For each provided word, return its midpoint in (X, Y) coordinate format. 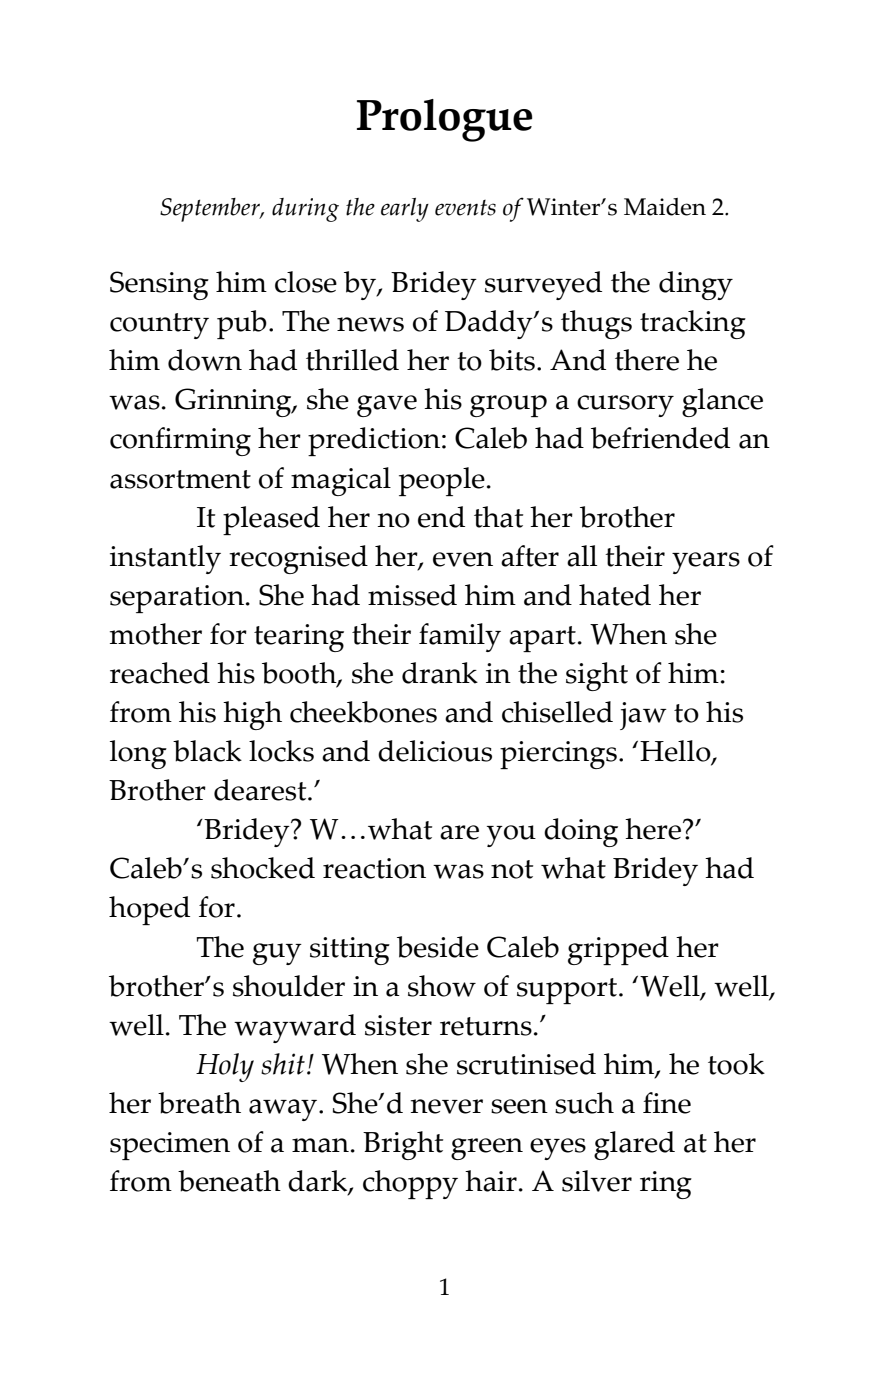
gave (387, 406)
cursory (625, 406)
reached (160, 673)
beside (438, 947)
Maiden (665, 207)
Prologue (444, 120)
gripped (618, 950)
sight (597, 676)
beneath (229, 1181)
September (211, 210)
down (205, 360)
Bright (403, 1145)
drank (440, 673)
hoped (149, 910)
